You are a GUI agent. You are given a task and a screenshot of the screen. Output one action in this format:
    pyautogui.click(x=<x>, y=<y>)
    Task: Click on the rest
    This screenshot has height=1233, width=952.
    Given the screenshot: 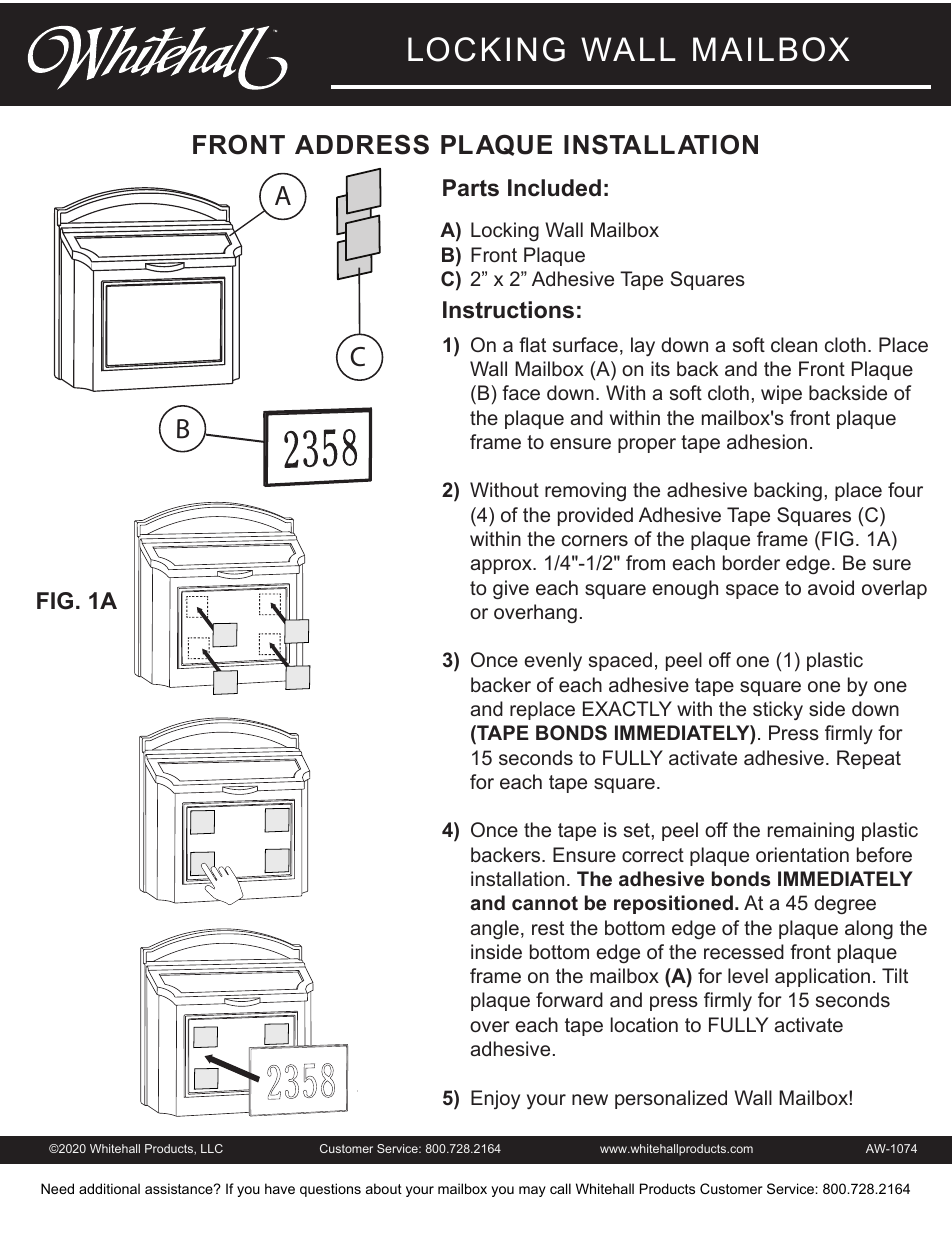 What is the action you would take?
    pyautogui.click(x=548, y=928)
